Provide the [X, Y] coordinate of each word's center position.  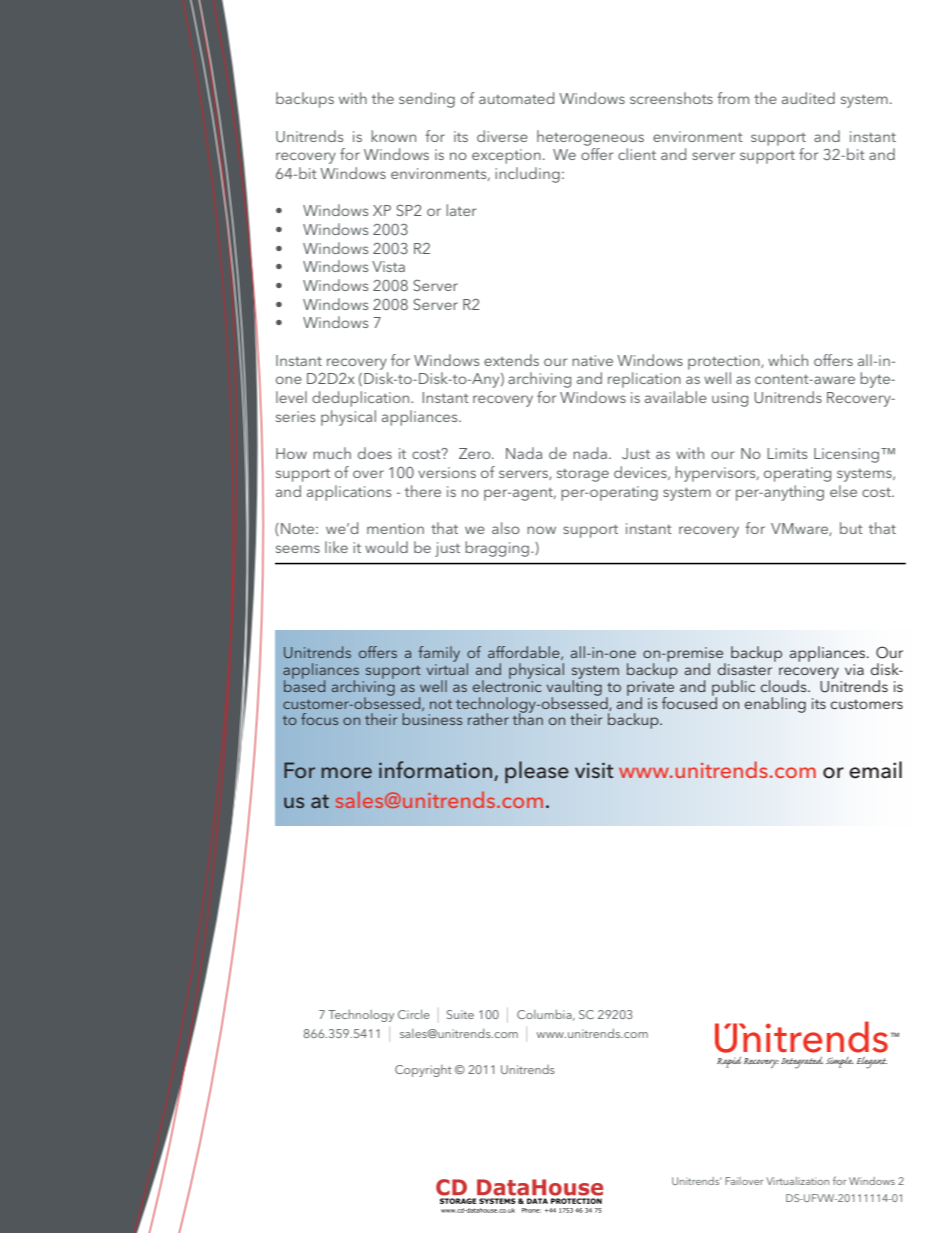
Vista [388, 266]
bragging [498, 549]
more [346, 772]
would [386, 547]
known [393, 136]
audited [808, 98]
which [788, 360]
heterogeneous [590, 138]
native [592, 360]
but [851, 528]
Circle [414, 1014]
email [875, 770]
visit [594, 770]
